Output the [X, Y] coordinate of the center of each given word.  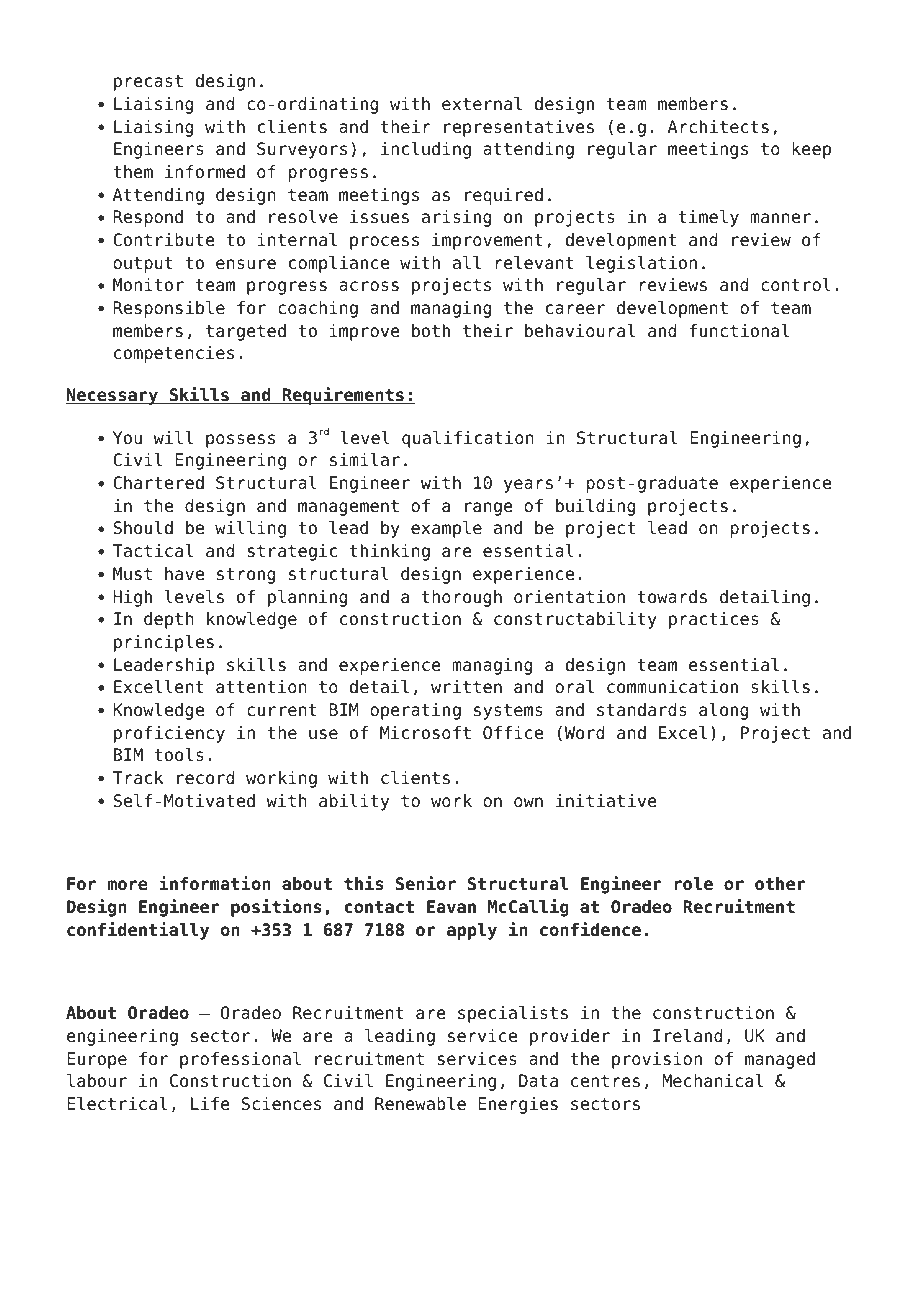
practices [714, 620]
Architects [718, 127]
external [482, 104]
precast [148, 83]
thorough [462, 598]
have [184, 574]
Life [210, 1104]
